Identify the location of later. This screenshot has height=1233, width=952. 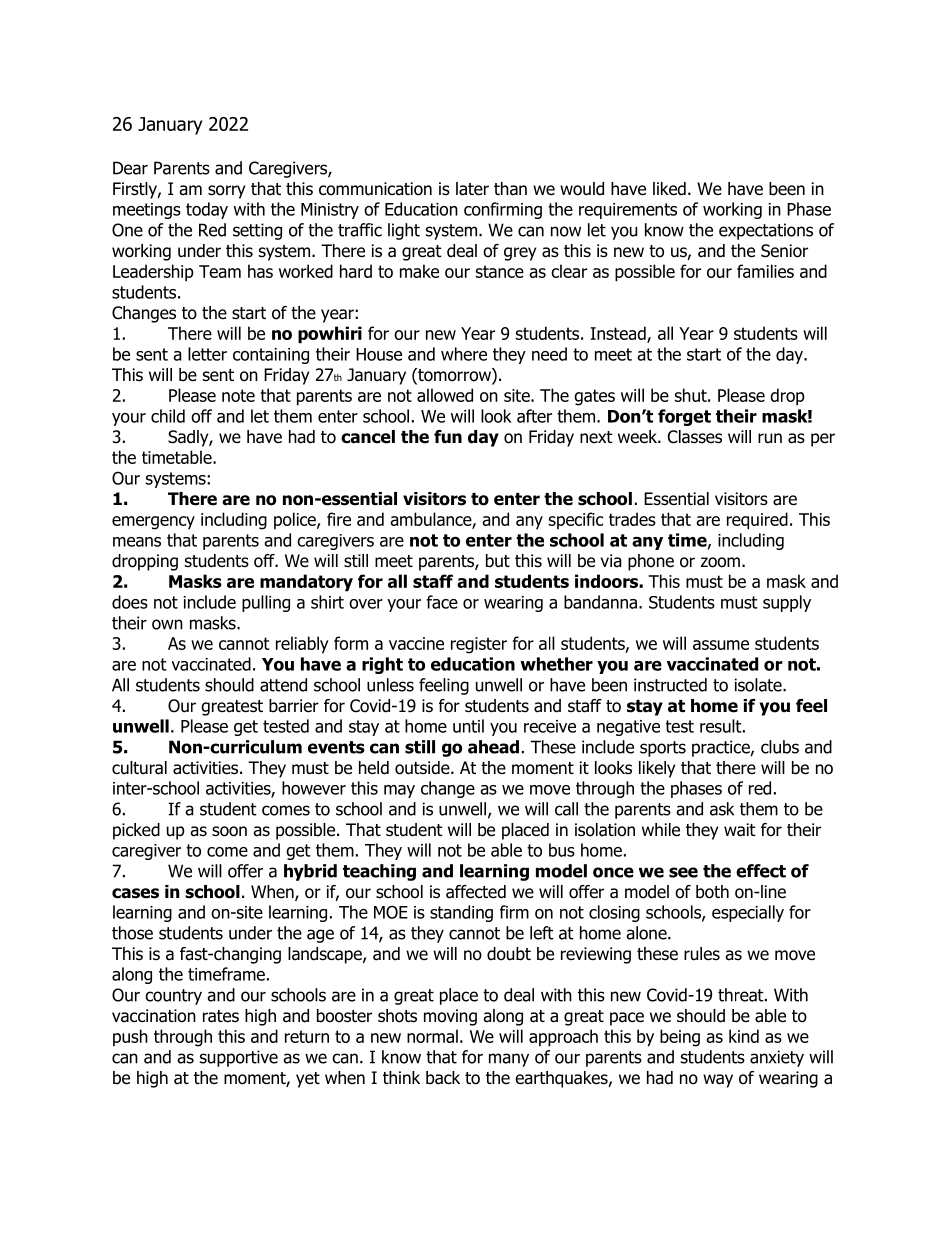
(472, 189).
